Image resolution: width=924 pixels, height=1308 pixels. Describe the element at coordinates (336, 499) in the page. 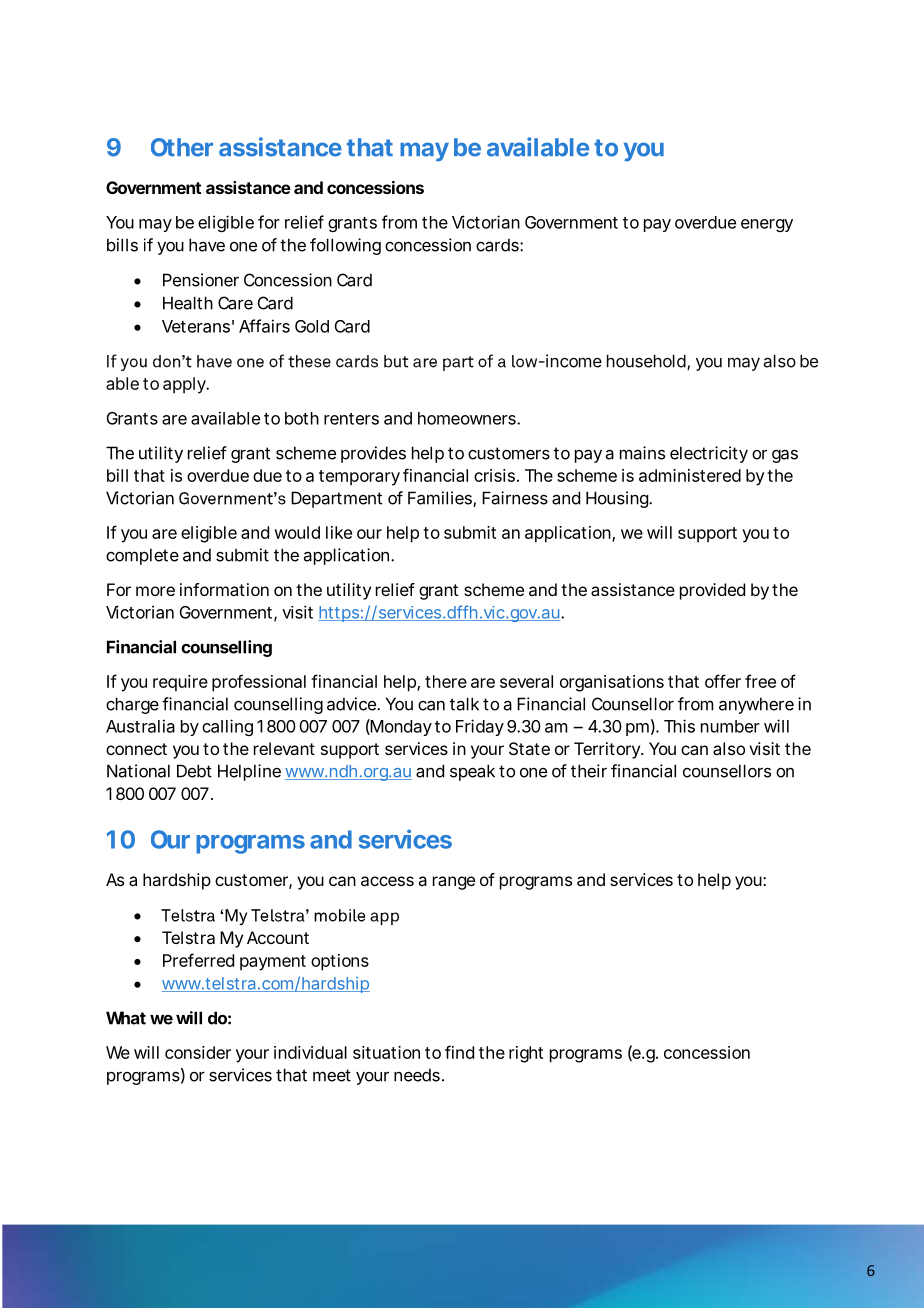

I see `Department` at that location.
